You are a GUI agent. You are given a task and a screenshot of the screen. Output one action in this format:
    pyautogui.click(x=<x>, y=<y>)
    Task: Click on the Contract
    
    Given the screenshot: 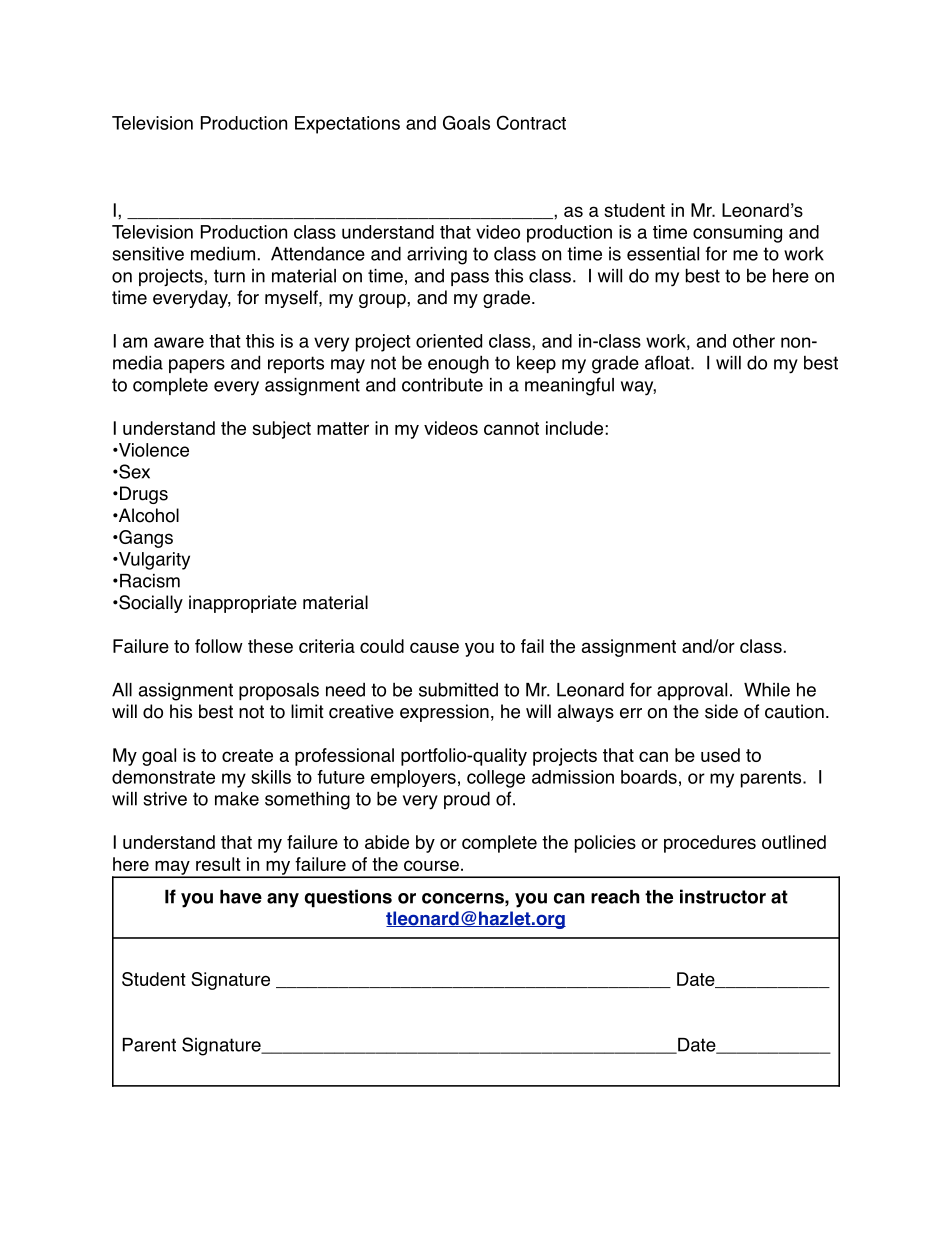 What is the action you would take?
    pyautogui.click(x=531, y=122)
